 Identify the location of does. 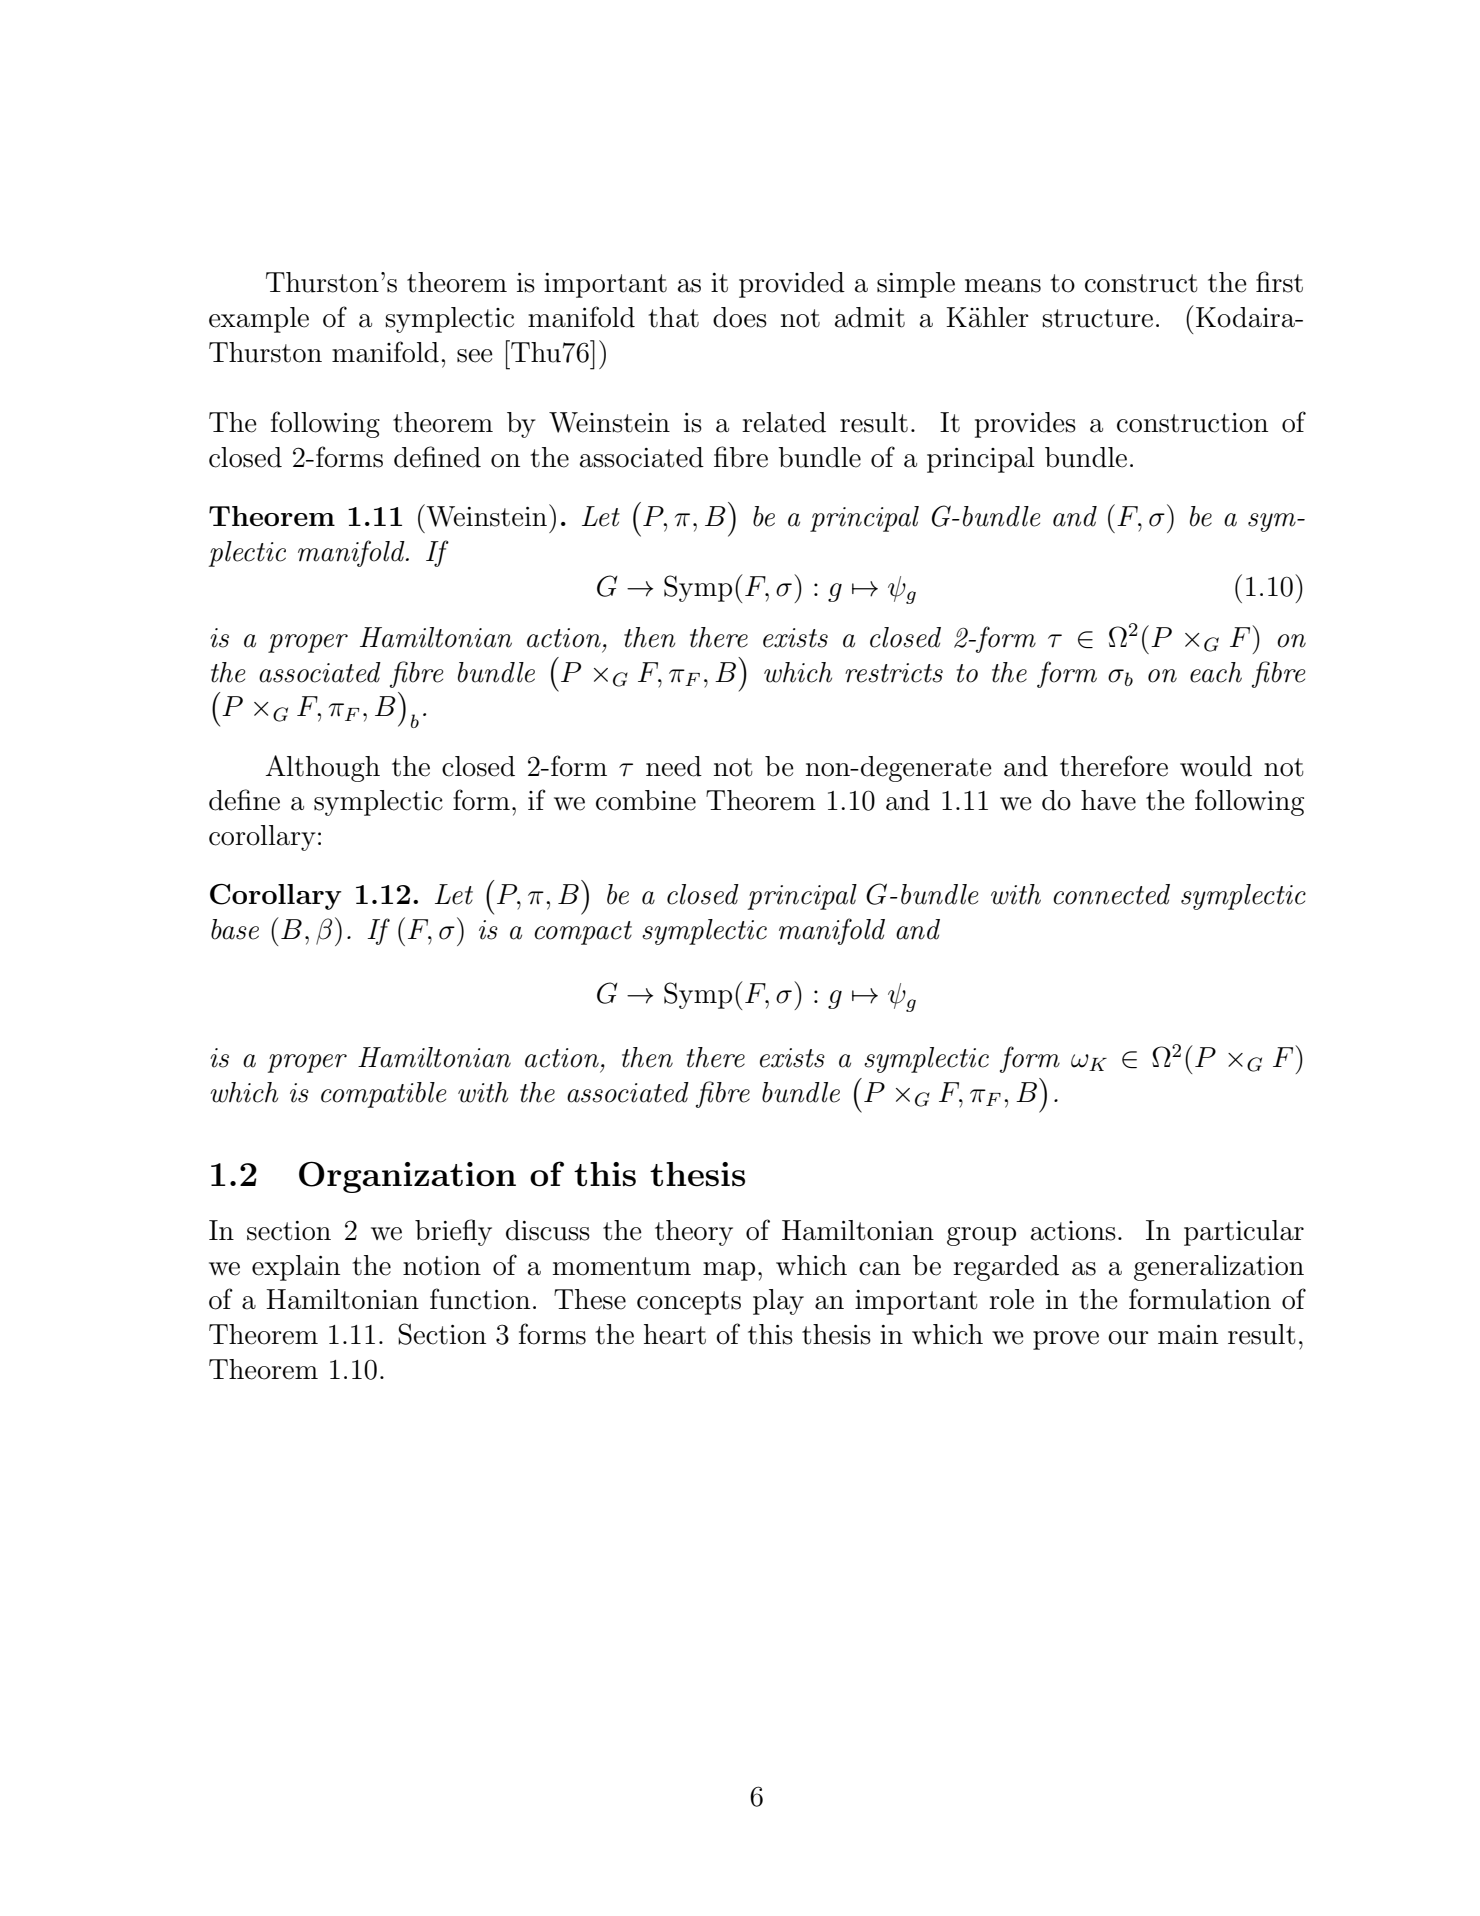
(740, 317).
